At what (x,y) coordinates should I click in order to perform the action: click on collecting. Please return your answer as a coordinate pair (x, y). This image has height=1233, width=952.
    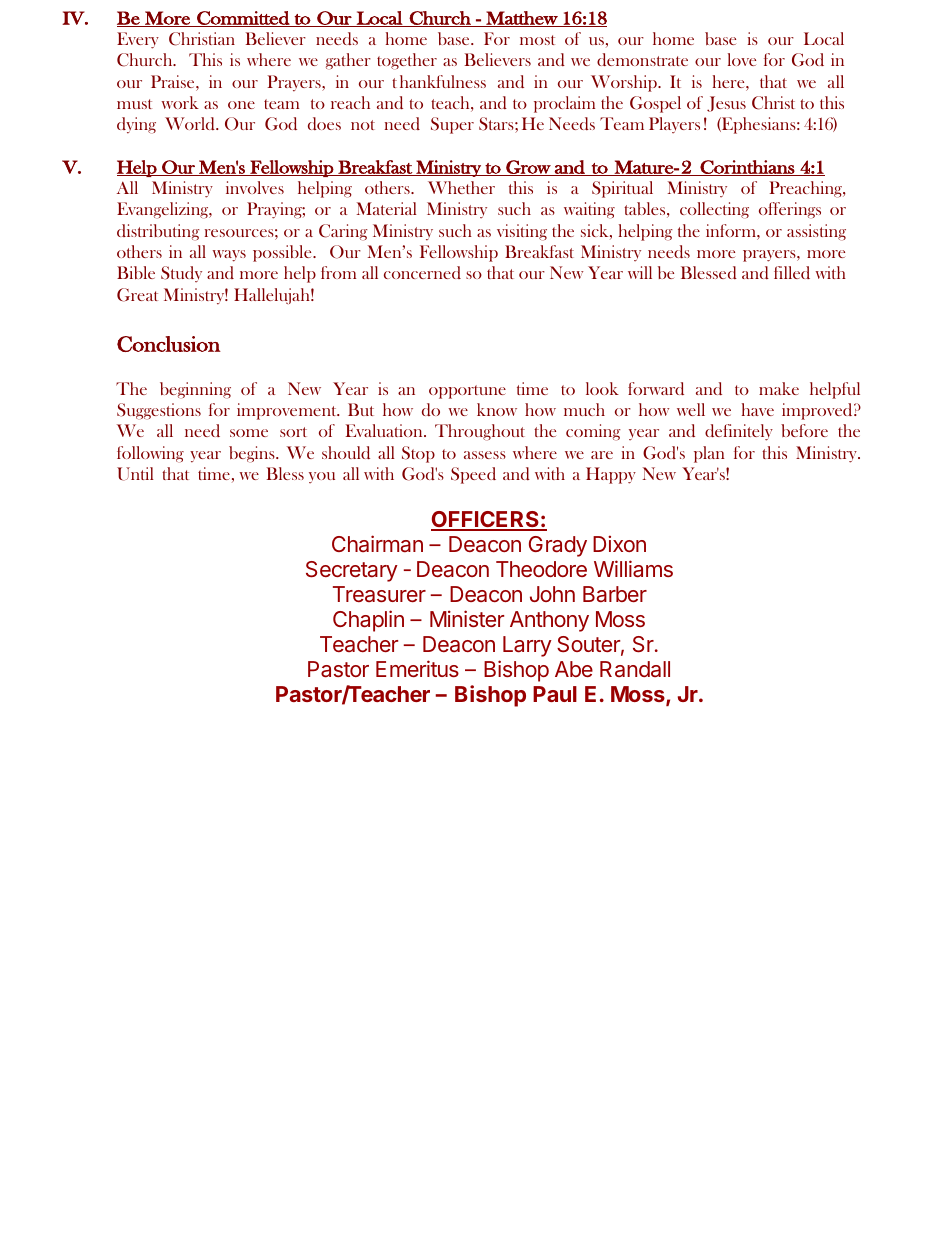
    Looking at the image, I should click on (714, 210).
